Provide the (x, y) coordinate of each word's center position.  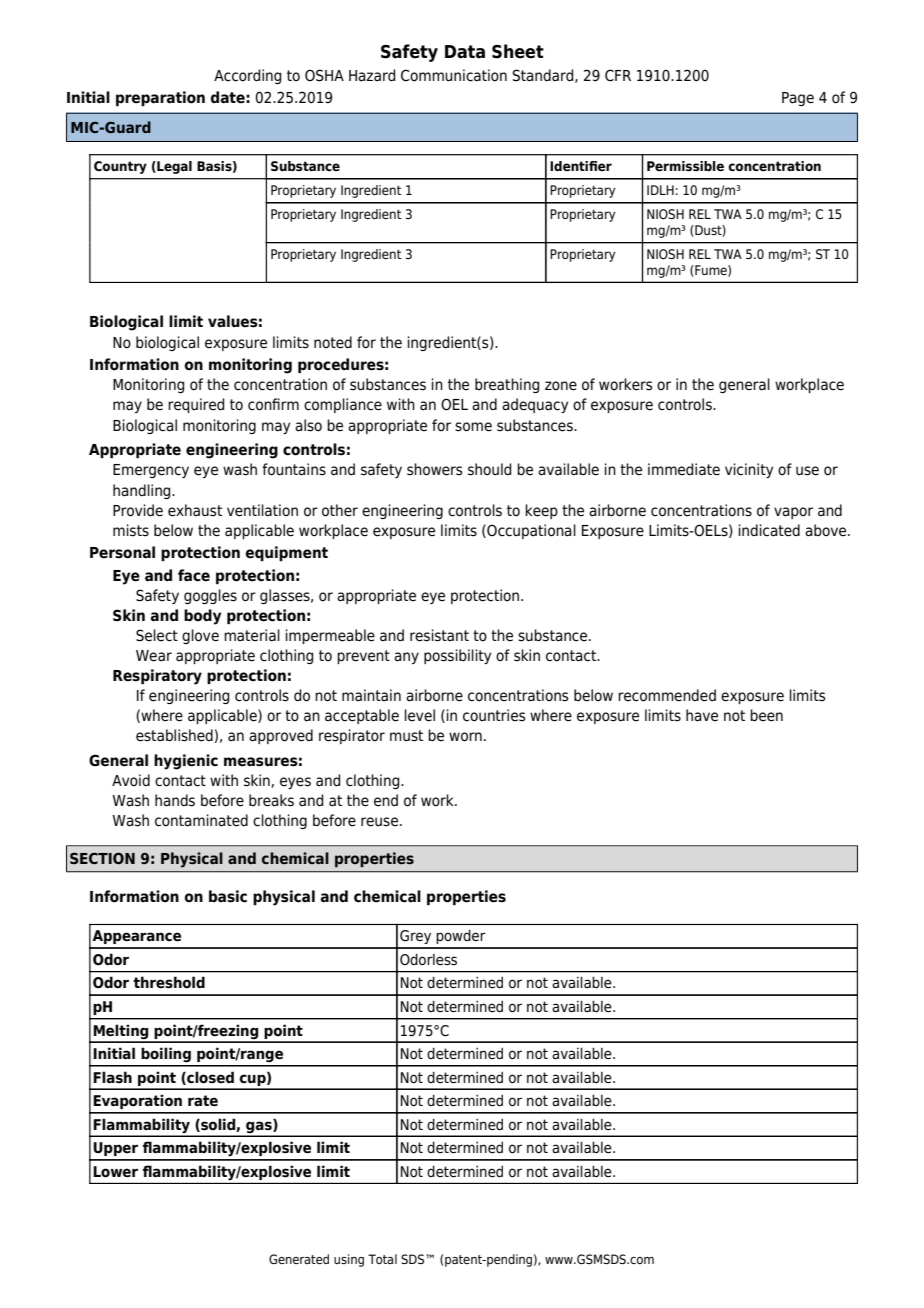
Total (382, 1259)
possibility (457, 656)
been (766, 715)
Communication (454, 75)
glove (200, 636)
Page (798, 99)
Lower (115, 1172)
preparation (160, 98)
